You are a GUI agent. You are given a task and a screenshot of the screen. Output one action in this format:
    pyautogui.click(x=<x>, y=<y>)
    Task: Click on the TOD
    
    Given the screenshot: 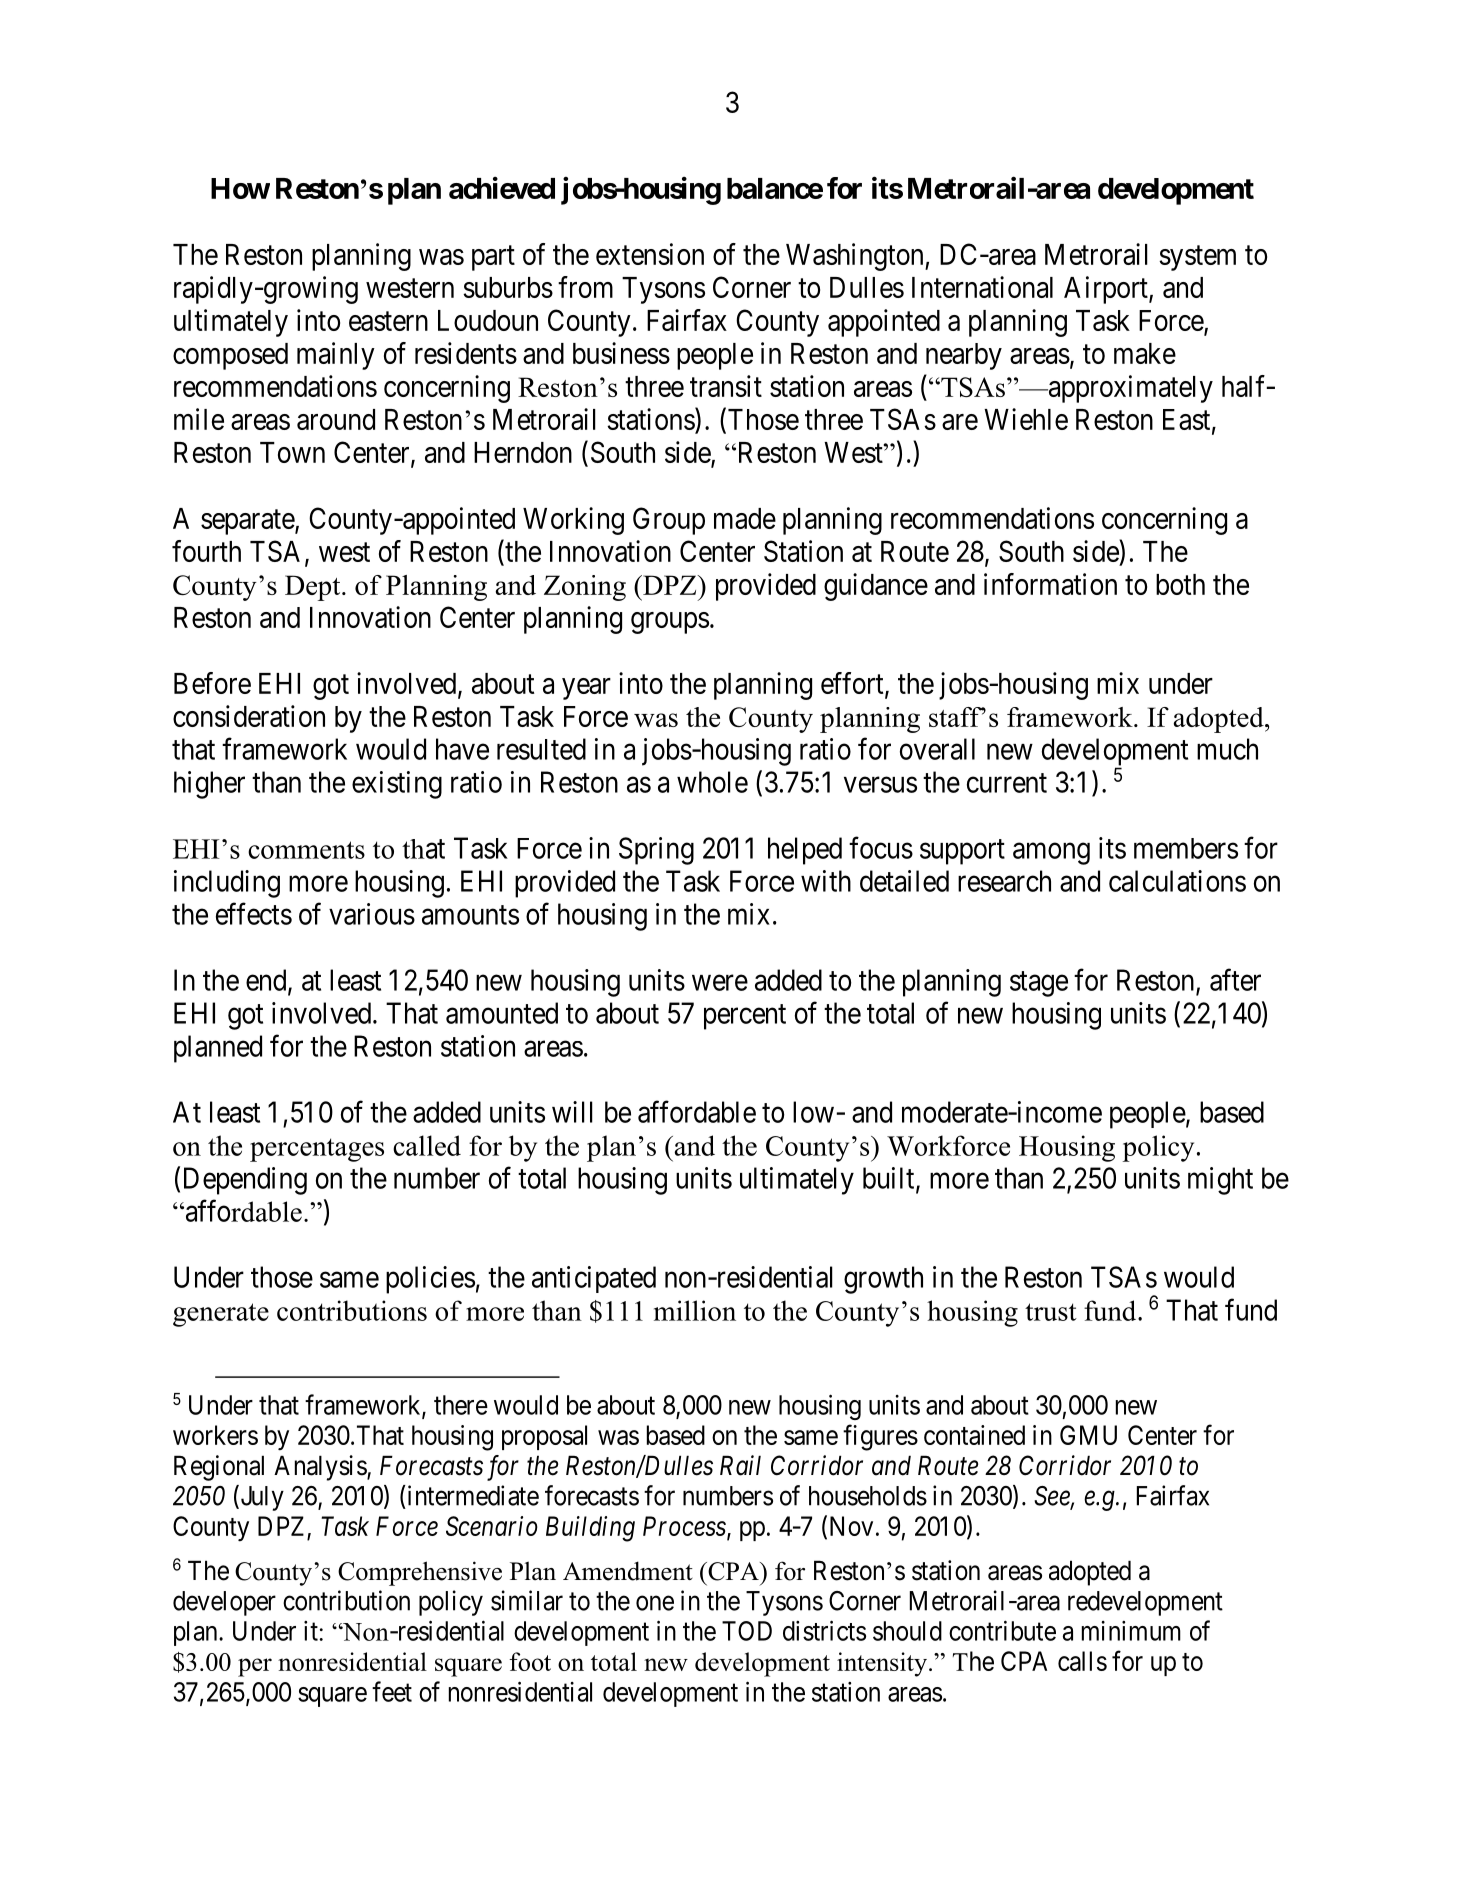 What is the action you would take?
    pyautogui.click(x=747, y=1631)
